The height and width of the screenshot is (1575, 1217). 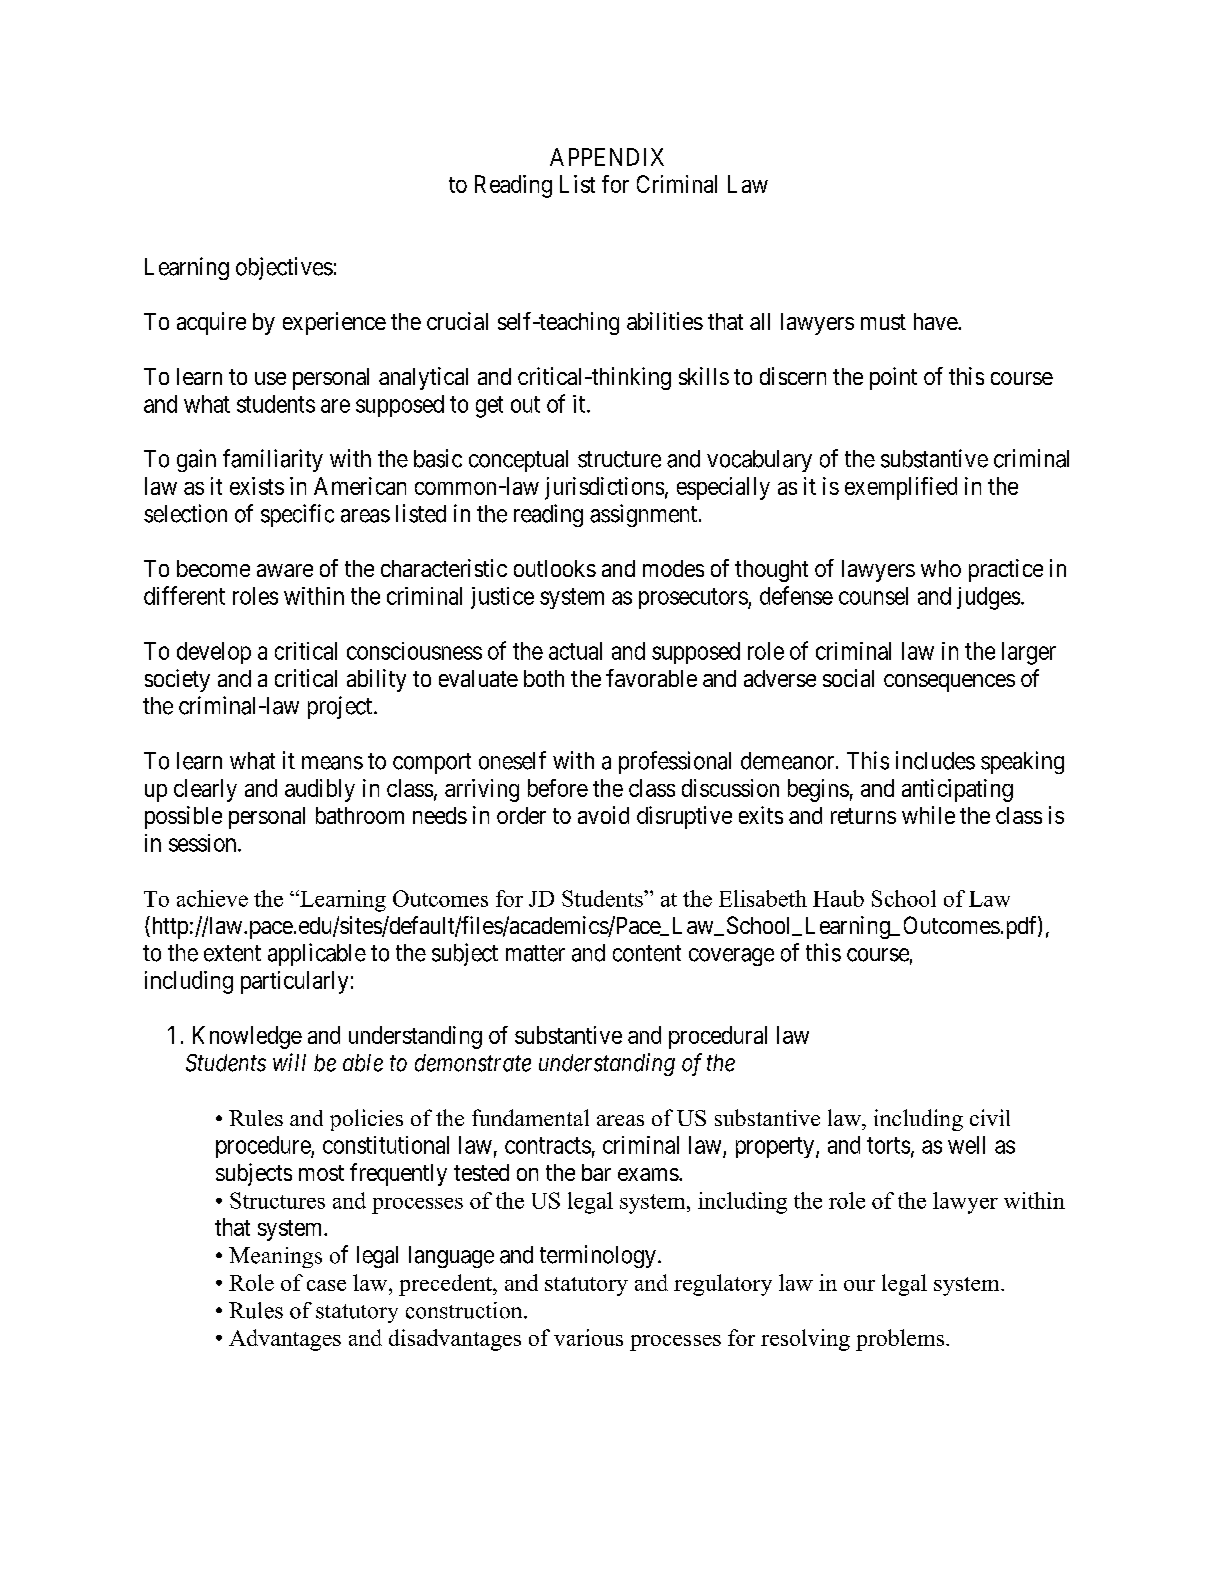 What do you see at coordinates (607, 157) in the screenshot?
I see `APPENDIX` at bounding box center [607, 157].
